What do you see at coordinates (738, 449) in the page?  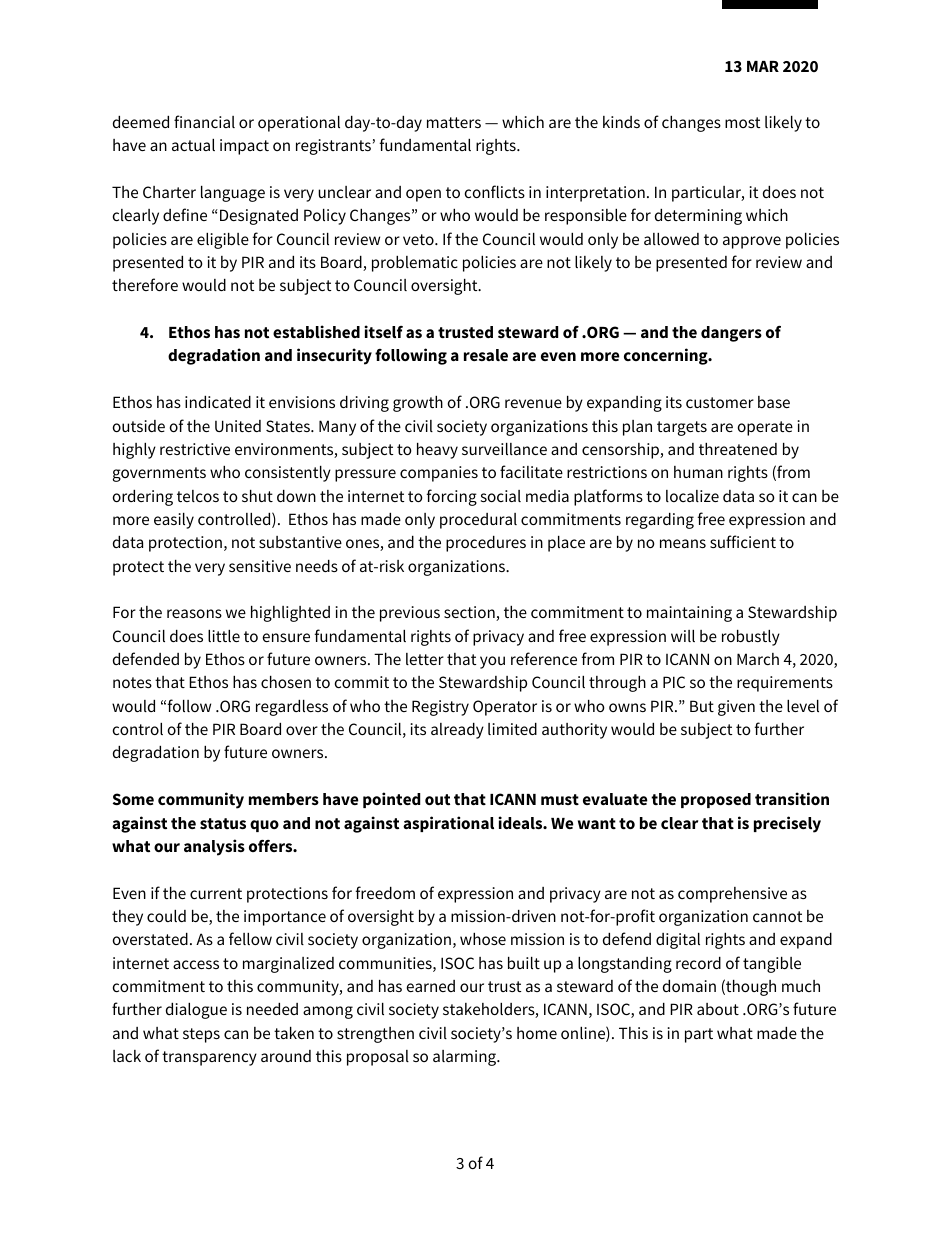 I see `threatened` at bounding box center [738, 449].
